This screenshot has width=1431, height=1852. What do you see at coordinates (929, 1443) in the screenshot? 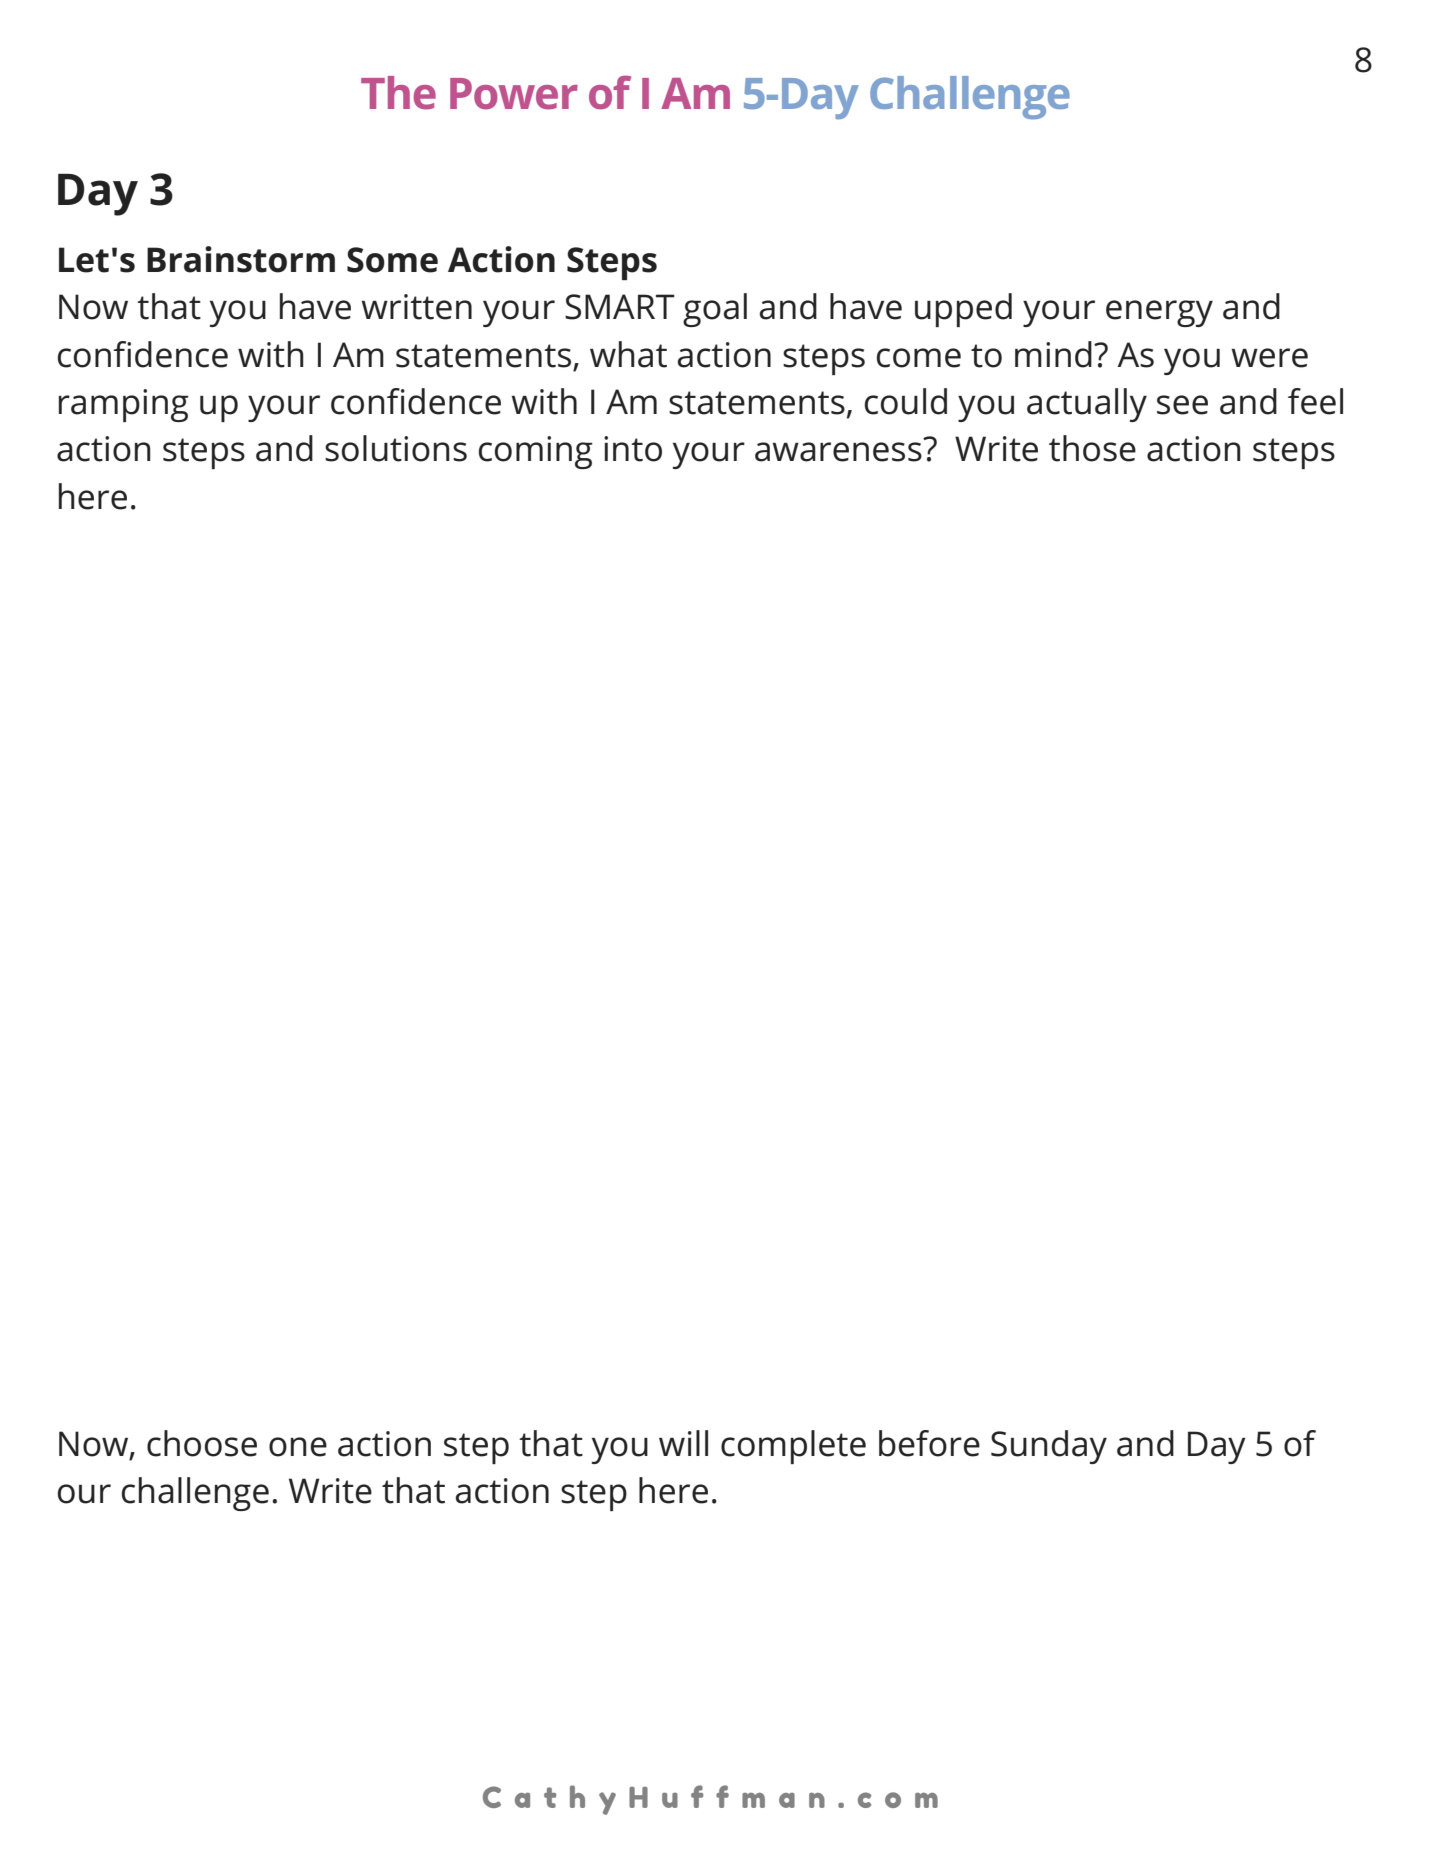
I see `before` at bounding box center [929, 1443].
